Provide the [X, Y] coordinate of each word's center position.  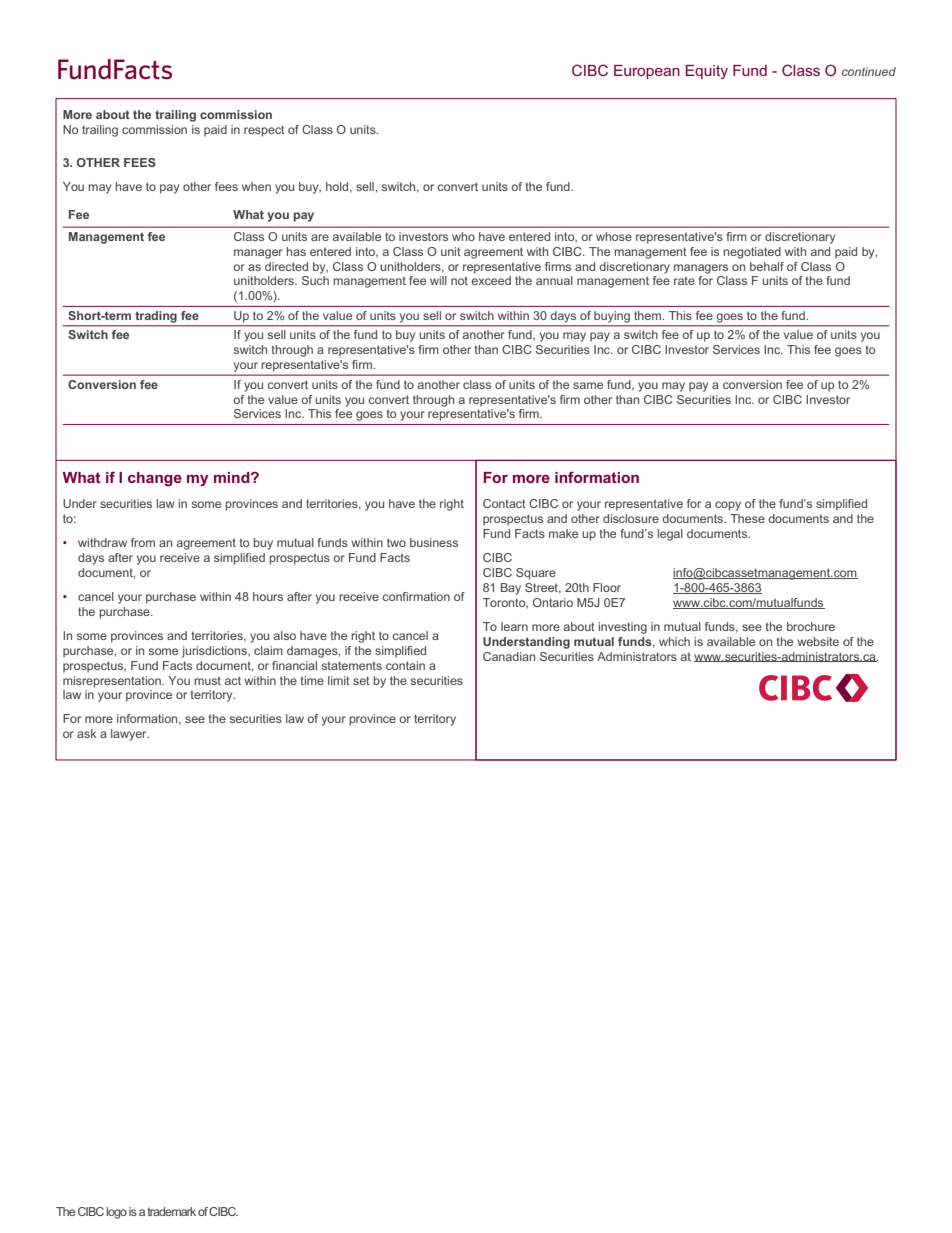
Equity [707, 72]
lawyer [130, 735]
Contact [504, 503]
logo [116, 1213]
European [647, 72]
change [155, 479]
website [818, 641]
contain [405, 665]
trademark [172, 1211]
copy [728, 506]
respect [264, 131]
